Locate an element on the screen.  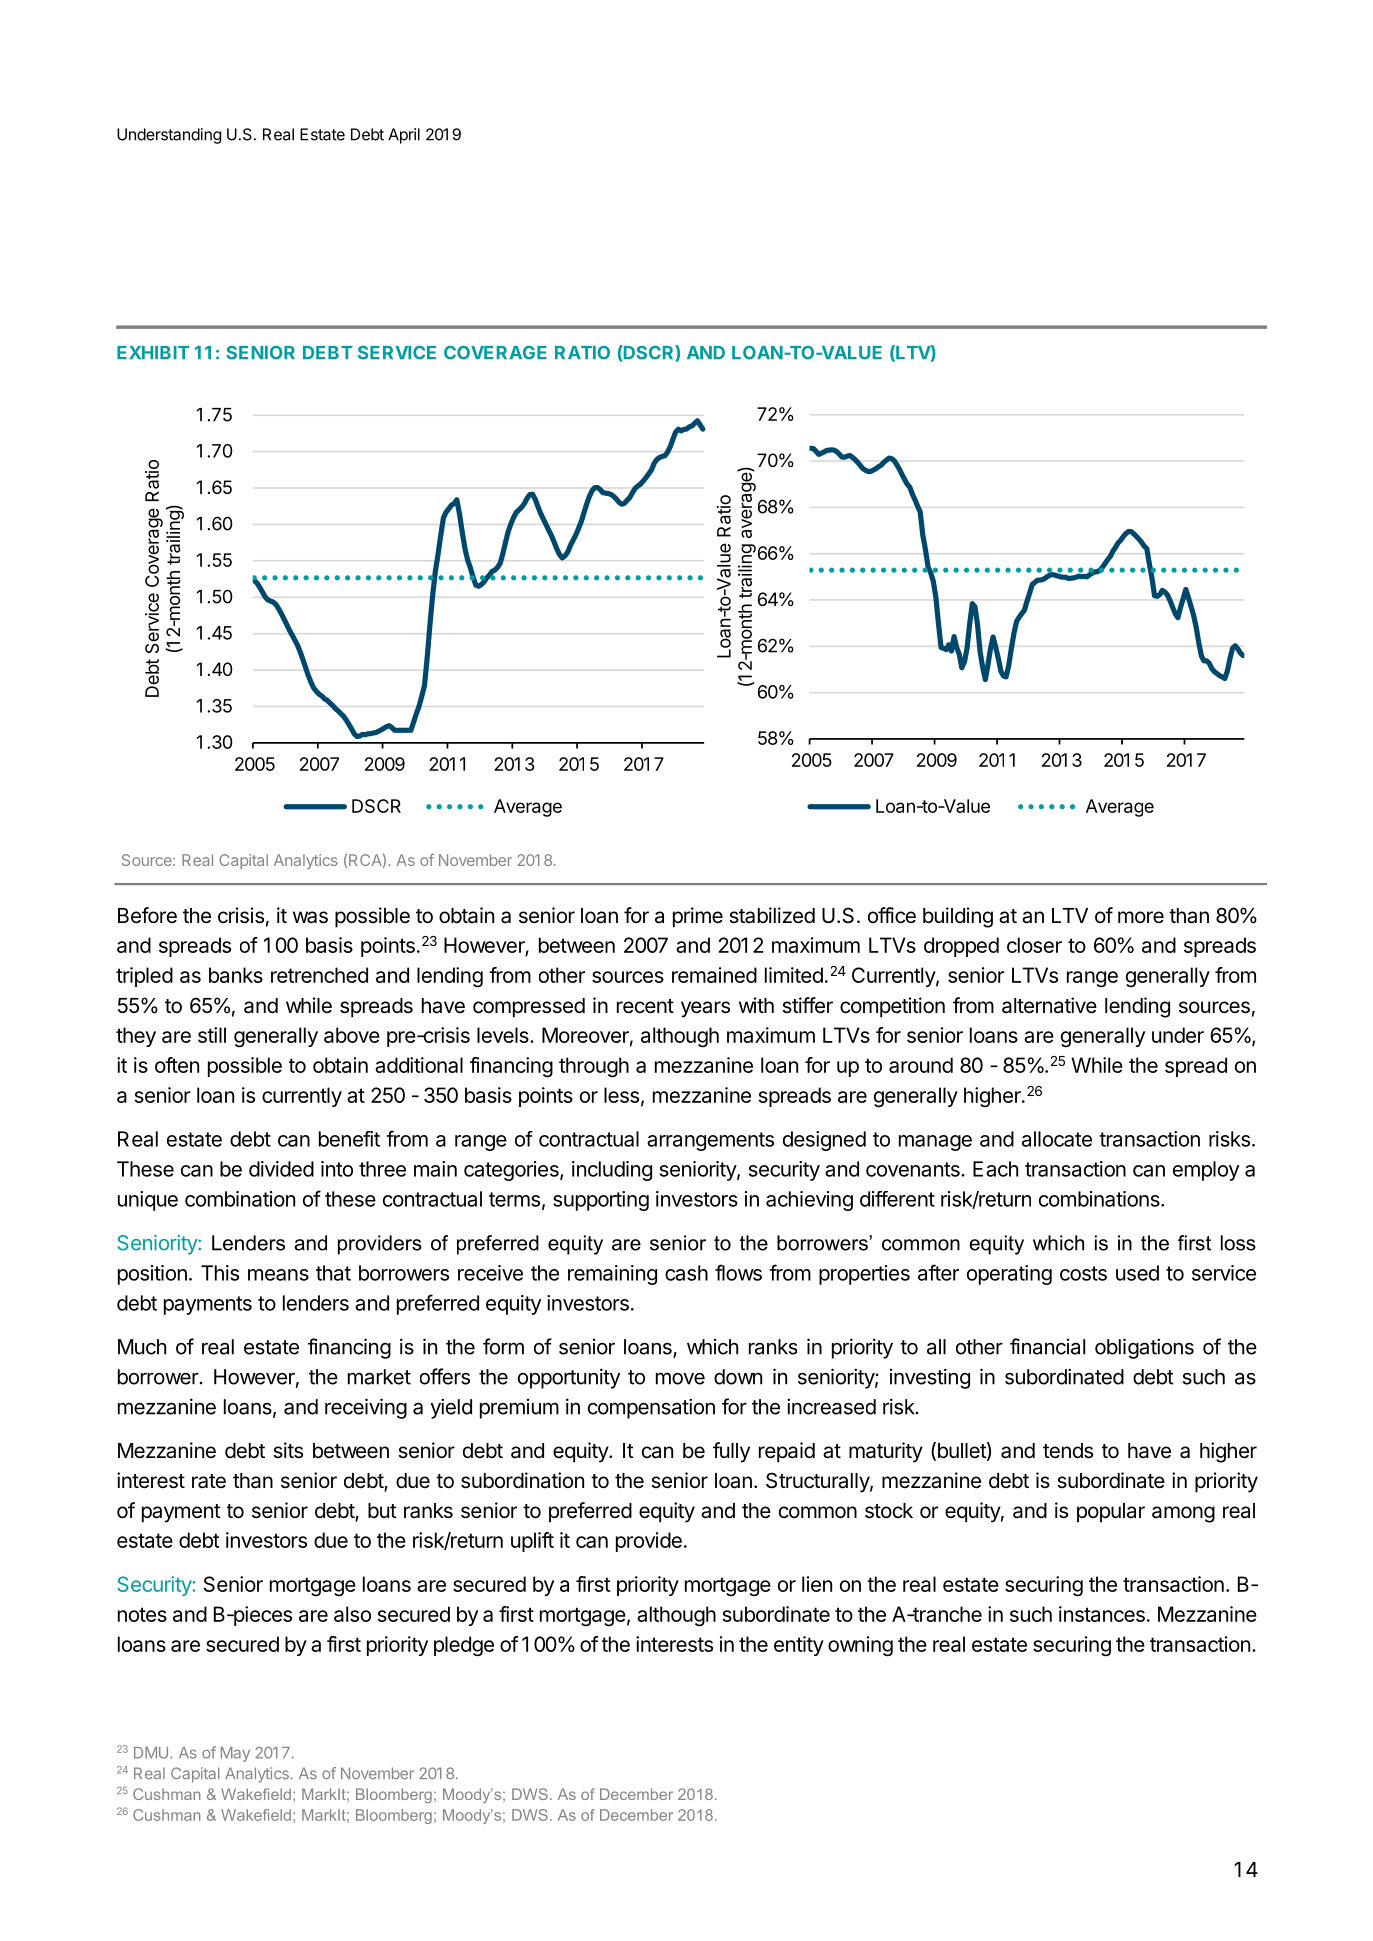
Before is located at coordinates (147, 915).
